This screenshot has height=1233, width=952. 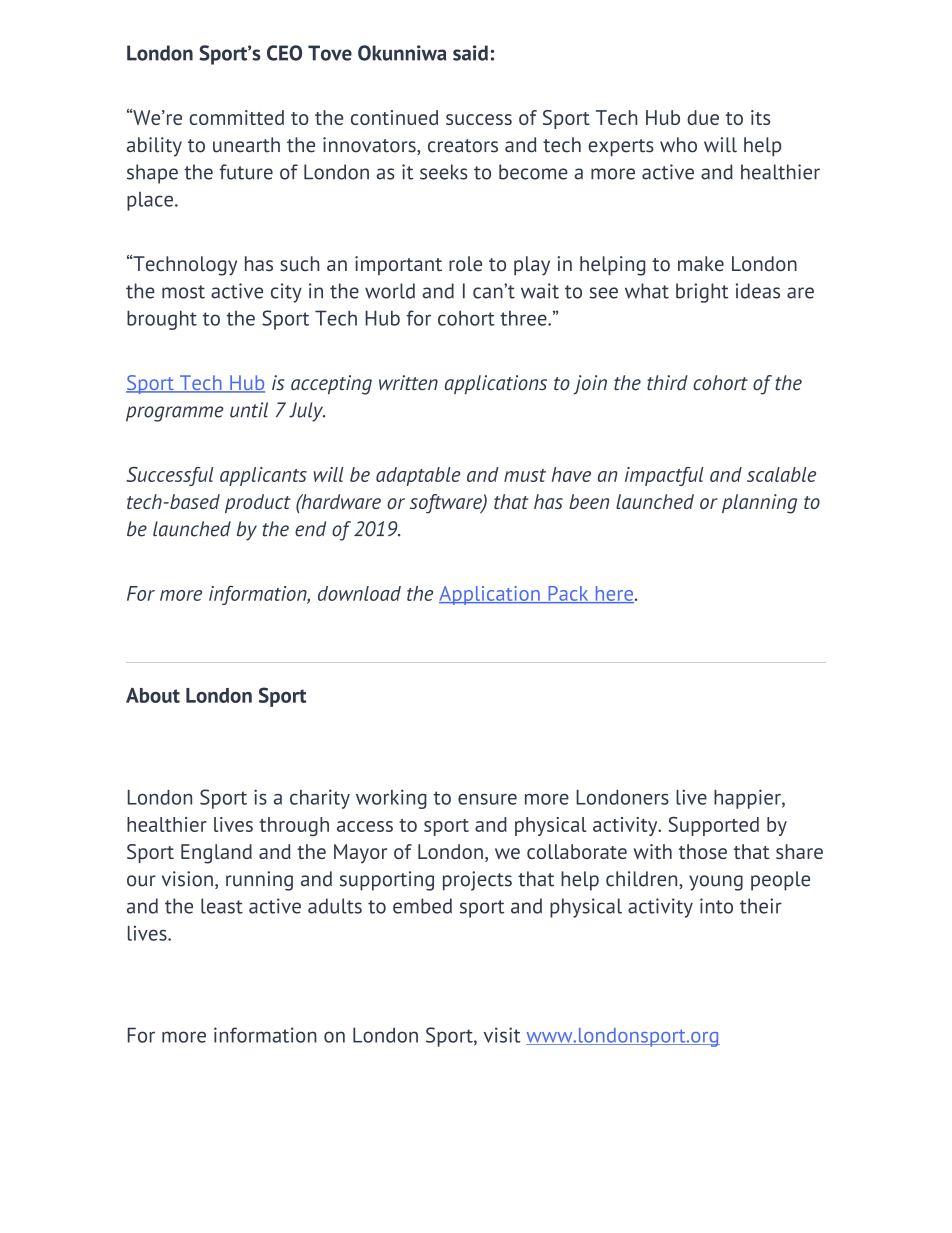 I want to click on said, so click(x=470, y=53).
